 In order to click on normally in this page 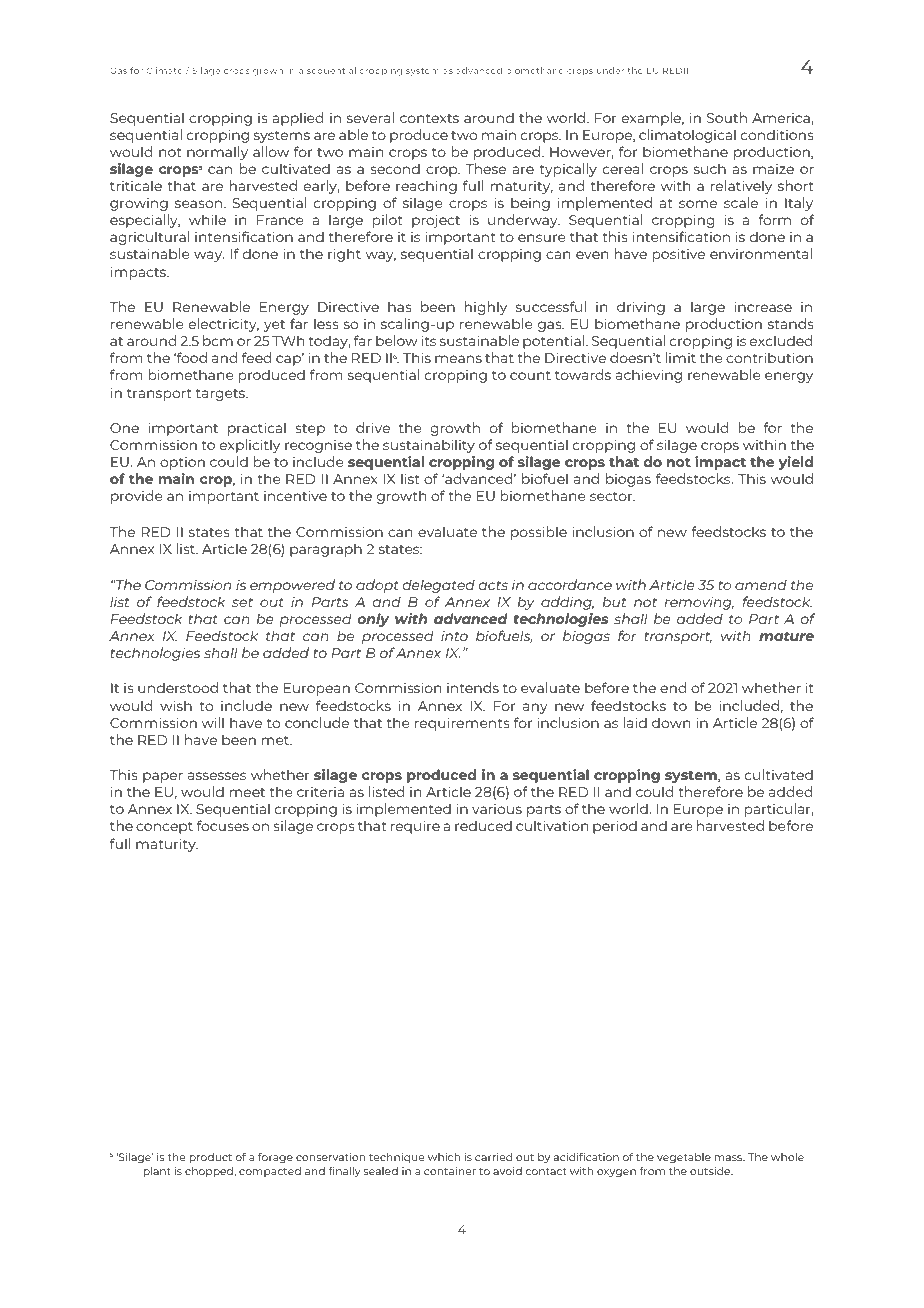, I will do `click(217, 153)`.
